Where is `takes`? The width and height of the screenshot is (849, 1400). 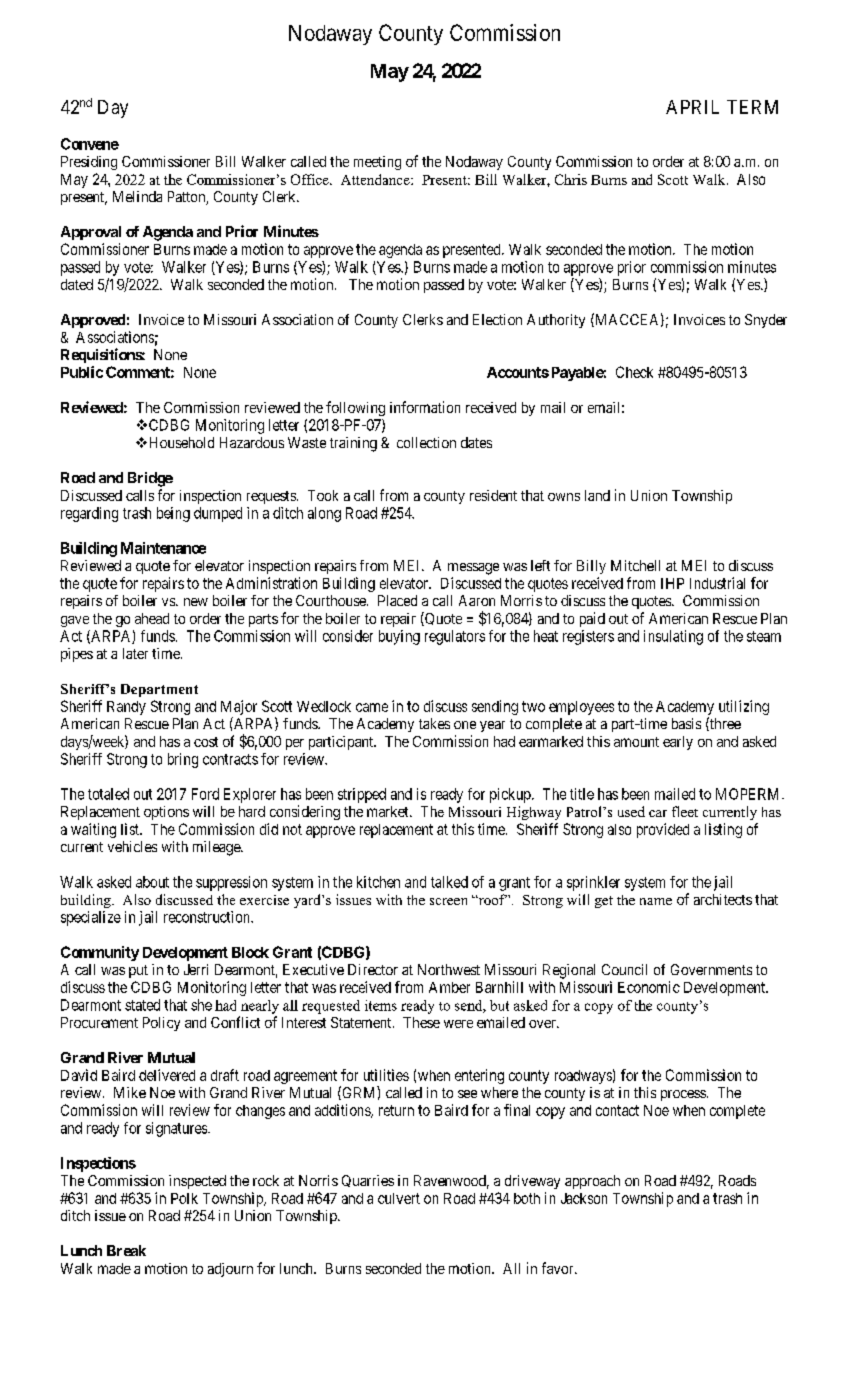 takes is located at coordinates (434, 723).
